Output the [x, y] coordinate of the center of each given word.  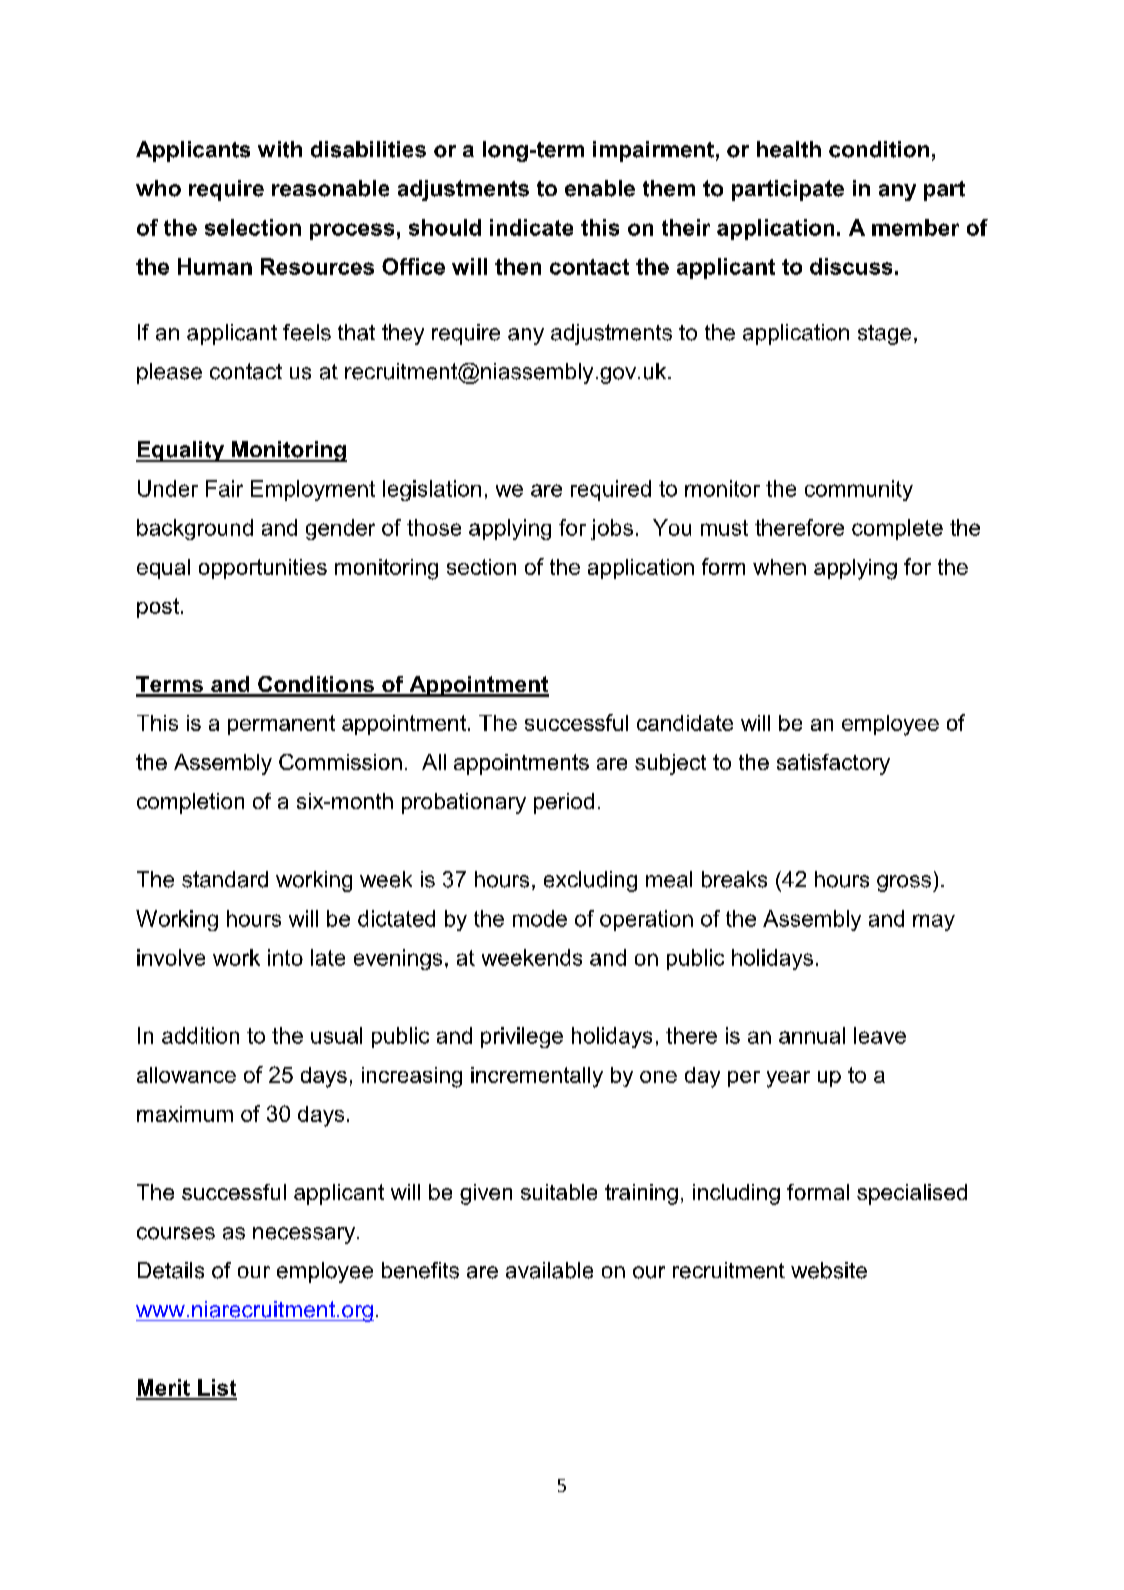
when [779, 567]
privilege [522, 1037]
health [789, 149]
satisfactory [833, 764]
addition [200, 1035]
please [169, 373]
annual [812, 1035]
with [280, 149]
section [481, 567]
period [564, 803]
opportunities [263, 569]
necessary [305, 1235]
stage [884, 335]
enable [600, 188]
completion [190, 803]
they [403, 334]
